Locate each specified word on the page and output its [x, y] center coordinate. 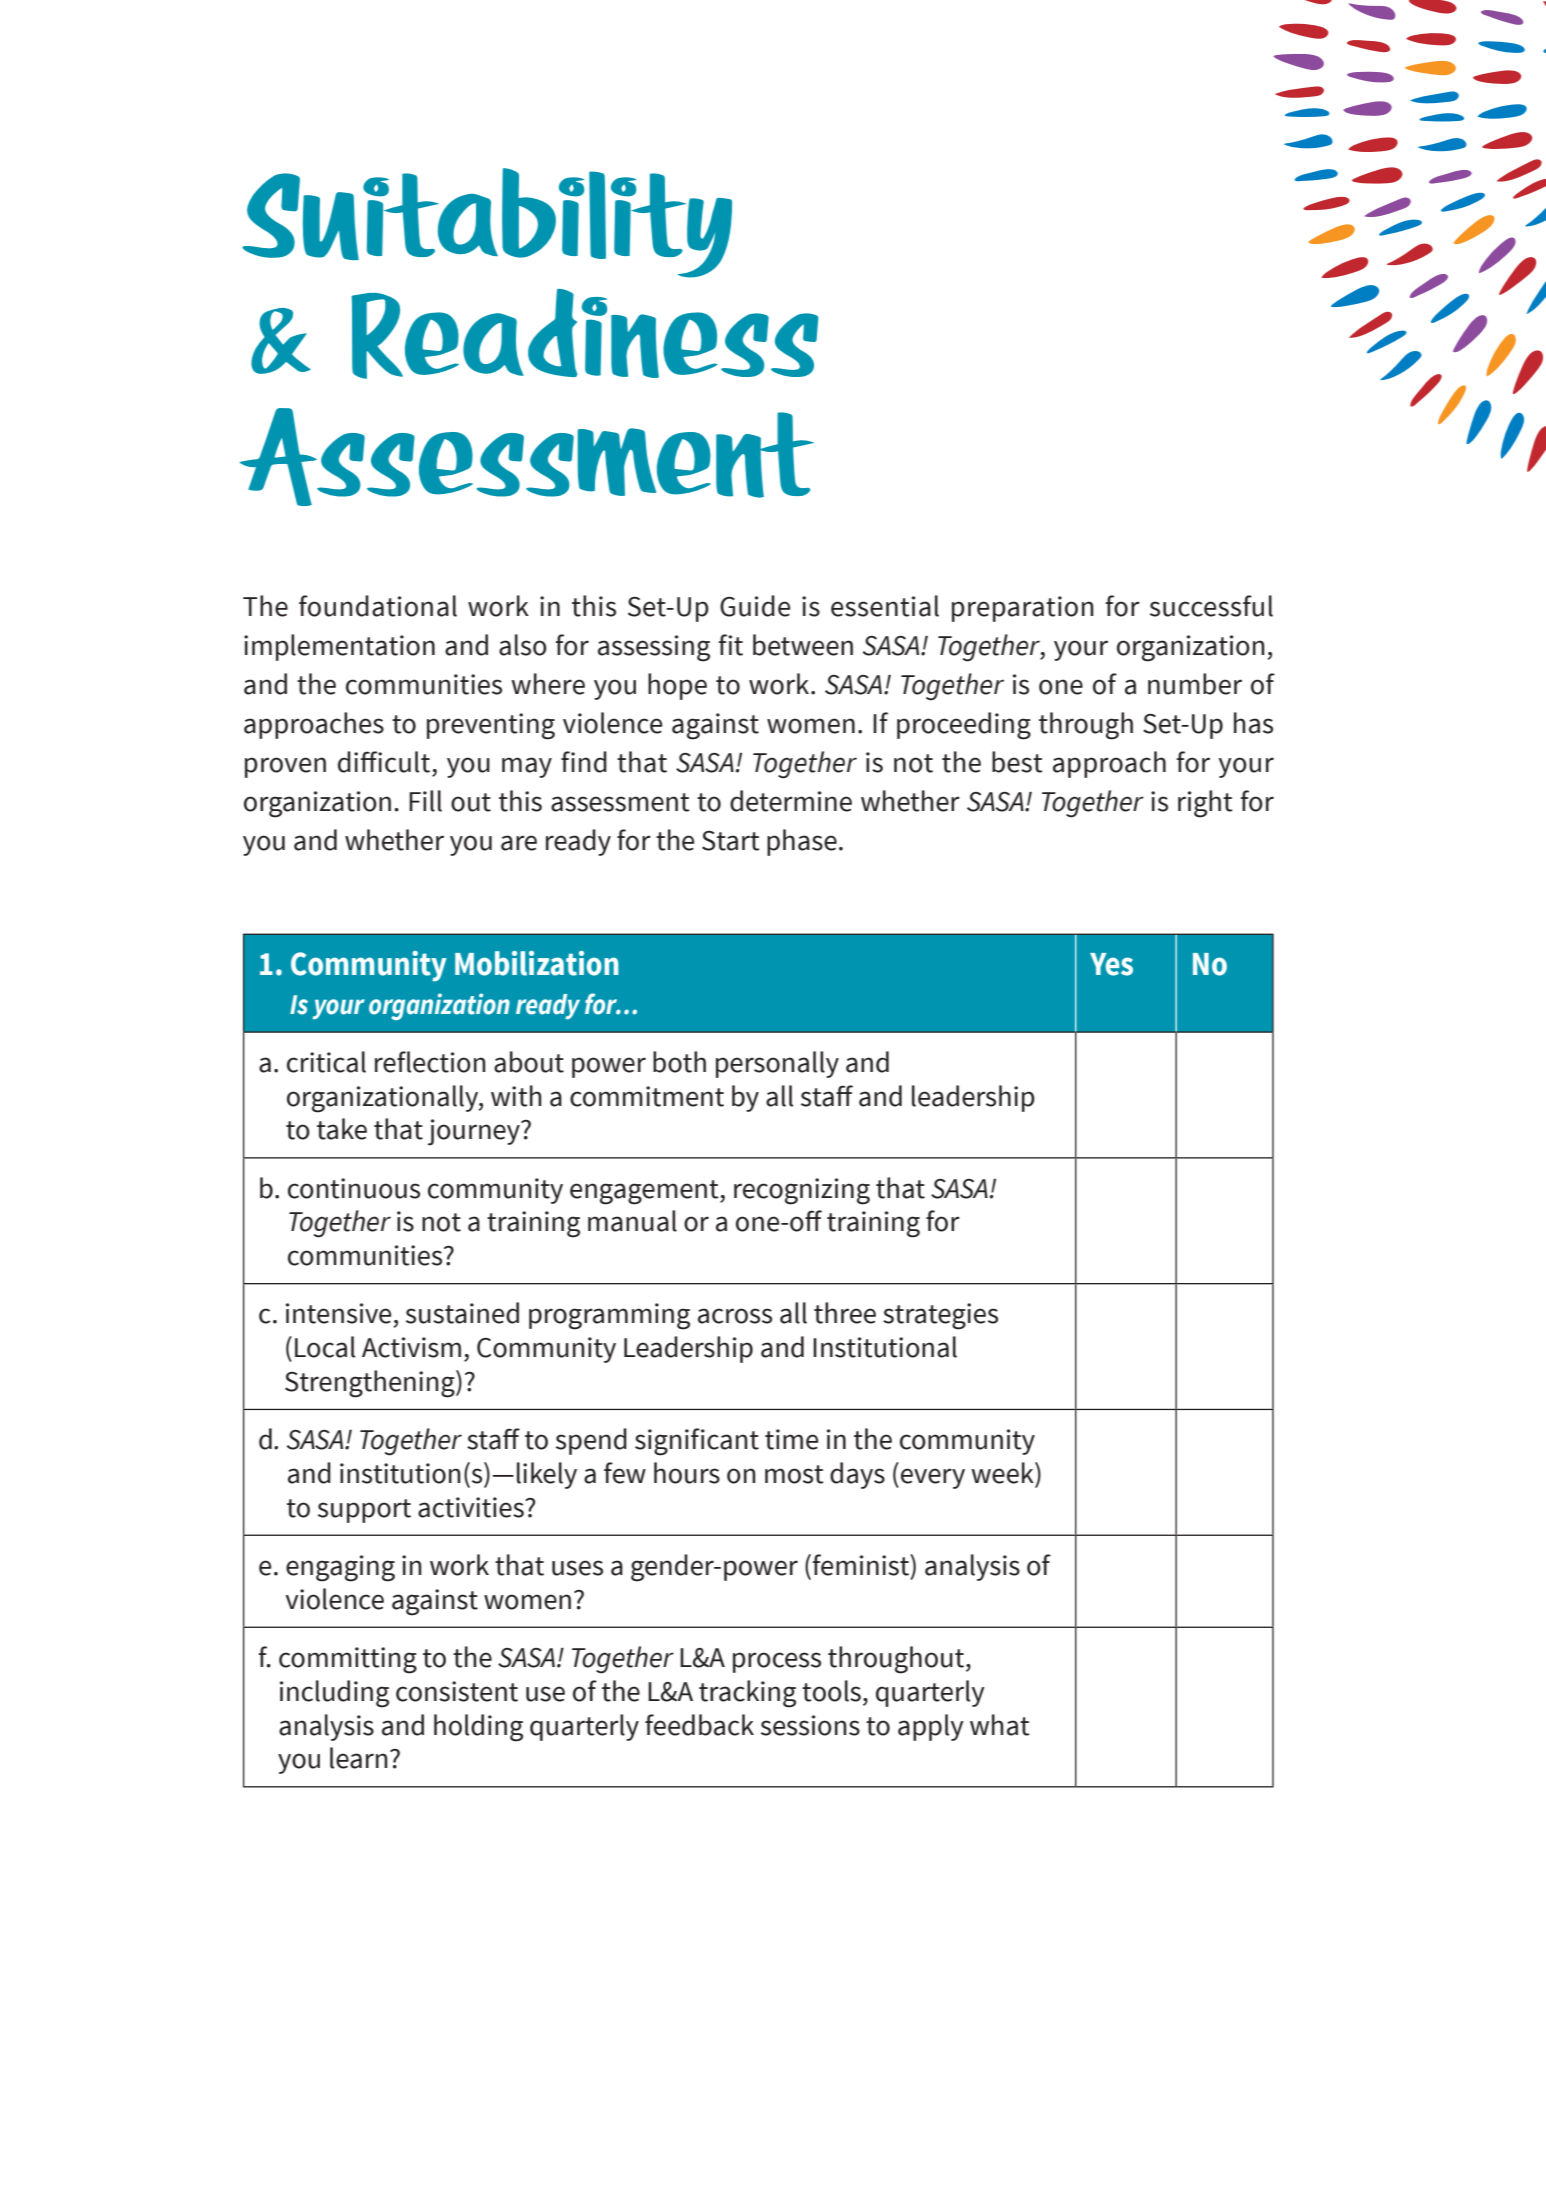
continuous [354, 1188]
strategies [940, 1316]
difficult [384, 762]
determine [791, 801]
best [1017, 762]
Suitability [487, 223]
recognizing [802, 1191]
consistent [457, 1691]
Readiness [585, 334]
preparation [1023, 609]
